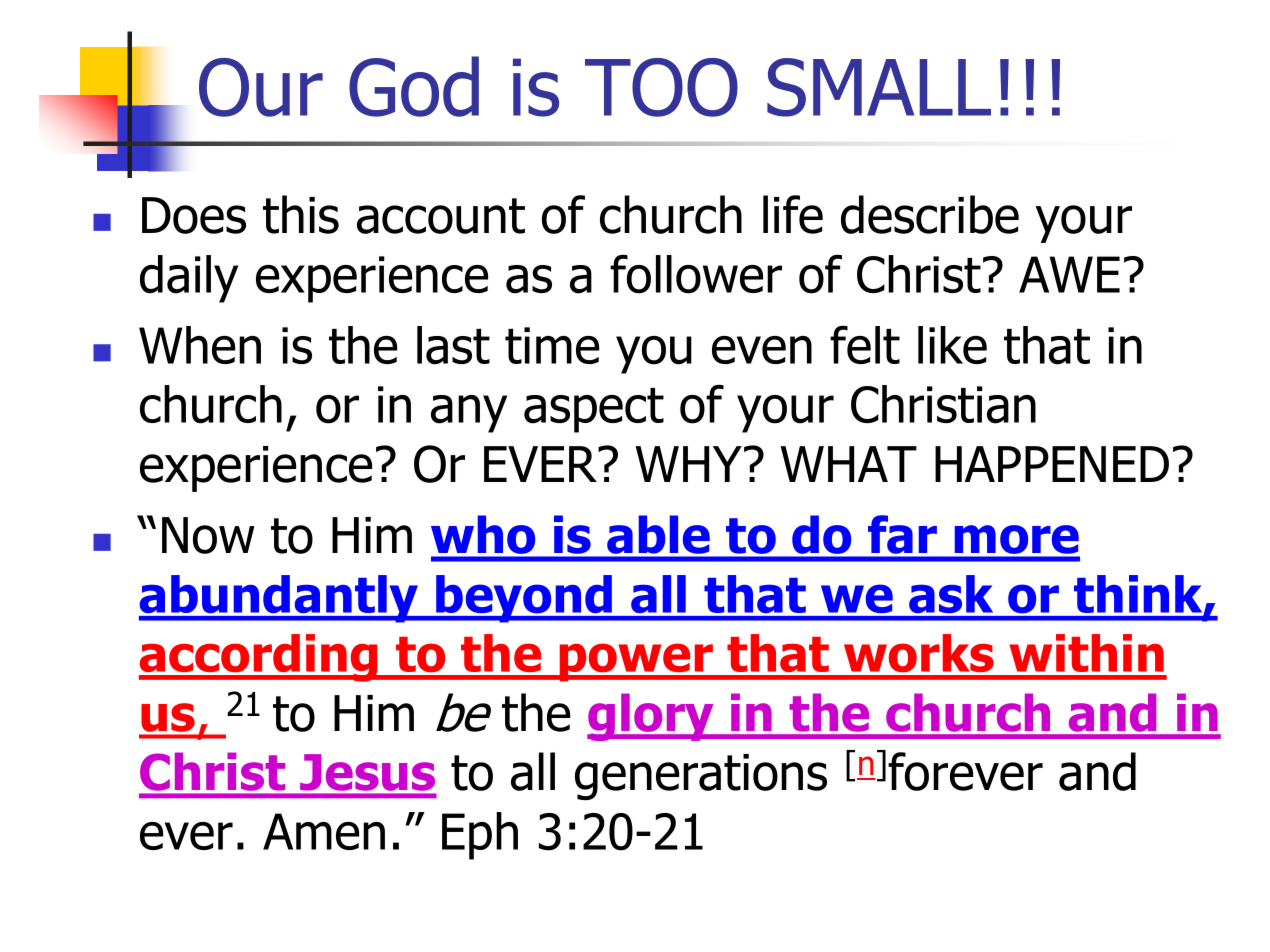 This document has height=952, width=1270. I want to click on Amen, so click(324, 831).
